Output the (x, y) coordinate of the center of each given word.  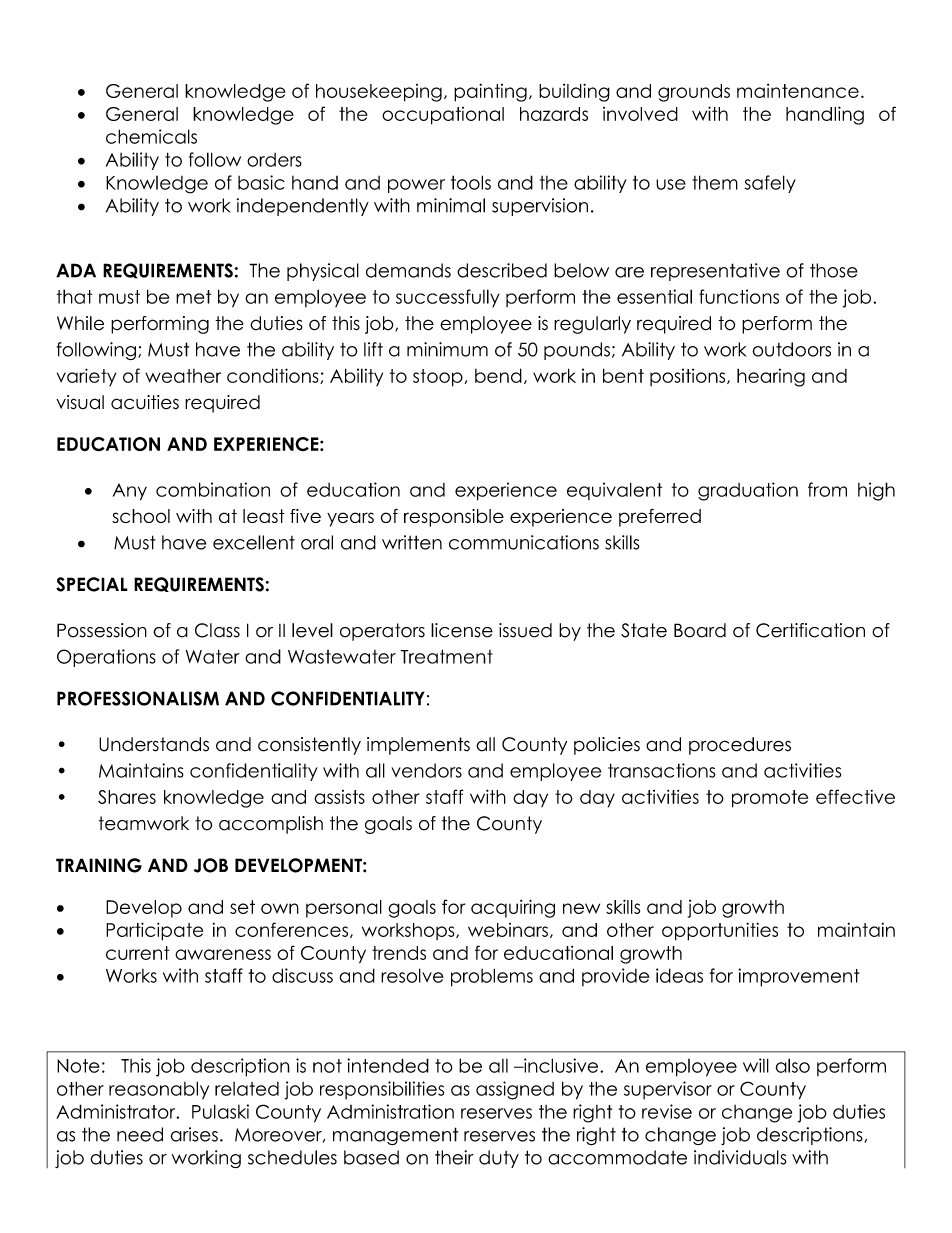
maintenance (798, 91)
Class (217, 630)
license (462, 630)
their (454, 1157)
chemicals (151, 136)
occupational (443, 116)
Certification (810, 630)
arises (194, 1134)
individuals (740, 1157)
